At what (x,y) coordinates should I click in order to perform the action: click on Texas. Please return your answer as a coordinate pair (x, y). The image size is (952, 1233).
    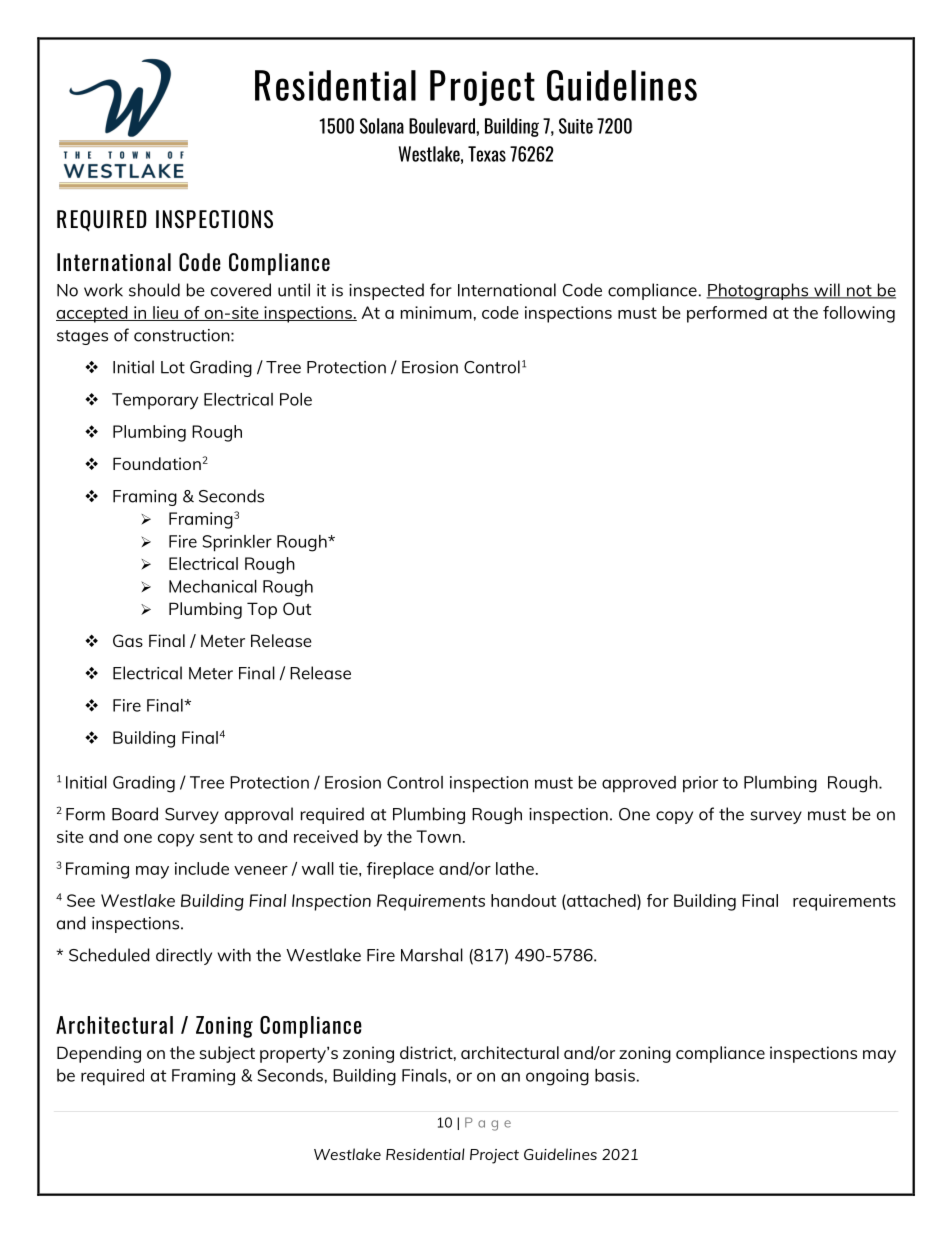
    Looking at the image, I should click on (487, 154).
